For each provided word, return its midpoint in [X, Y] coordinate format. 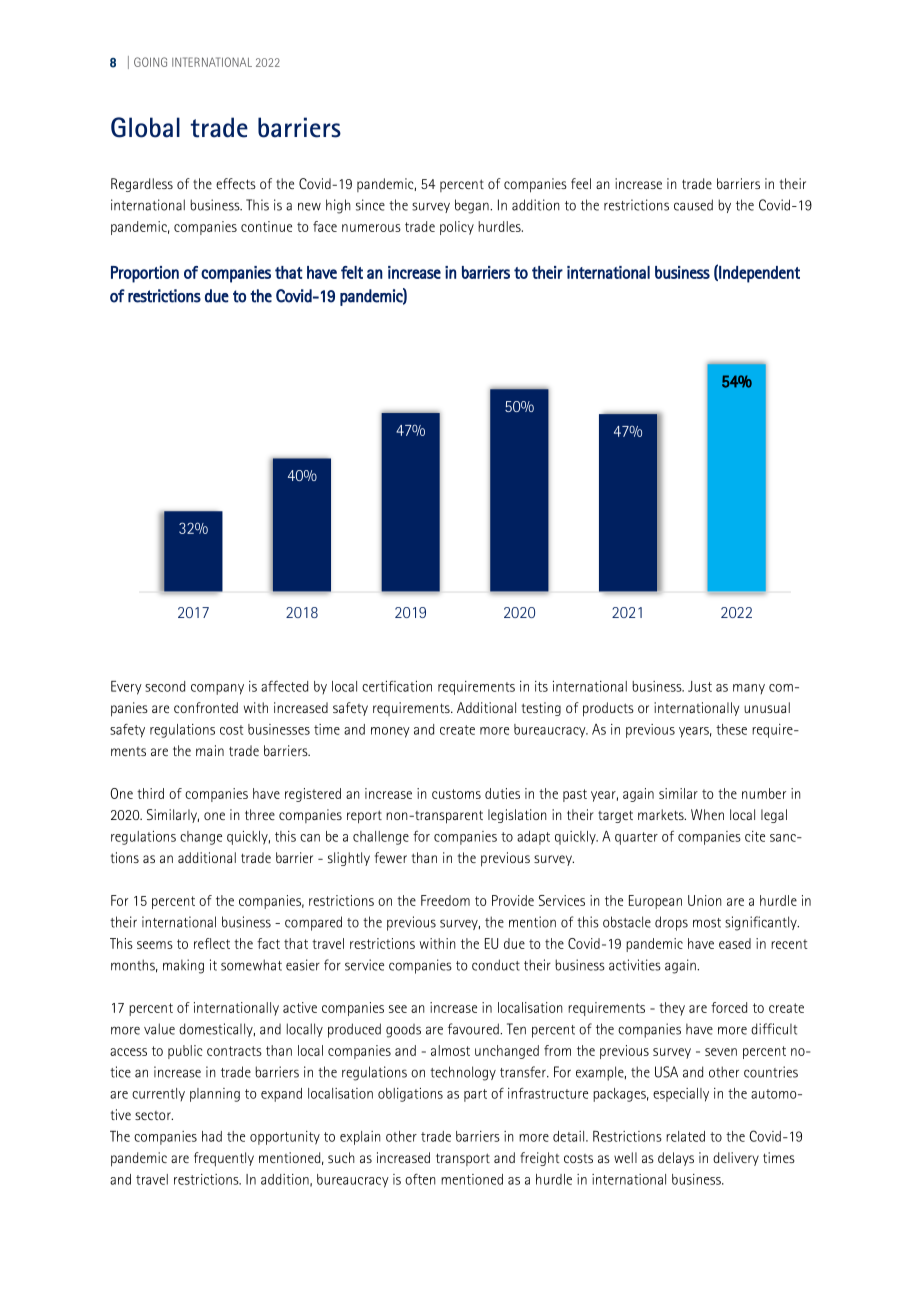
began [473, 206]
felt [352, 272]
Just [700, 686]
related [685, 1136]
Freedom [445, 900]
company [217, 689]
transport [463, 1159]
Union [704, 900]
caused [693, 205]
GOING [150, 62]
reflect [212, 943]
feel [581, 183]
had [212, 1136]
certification [397, 686]
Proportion [145, 274]
